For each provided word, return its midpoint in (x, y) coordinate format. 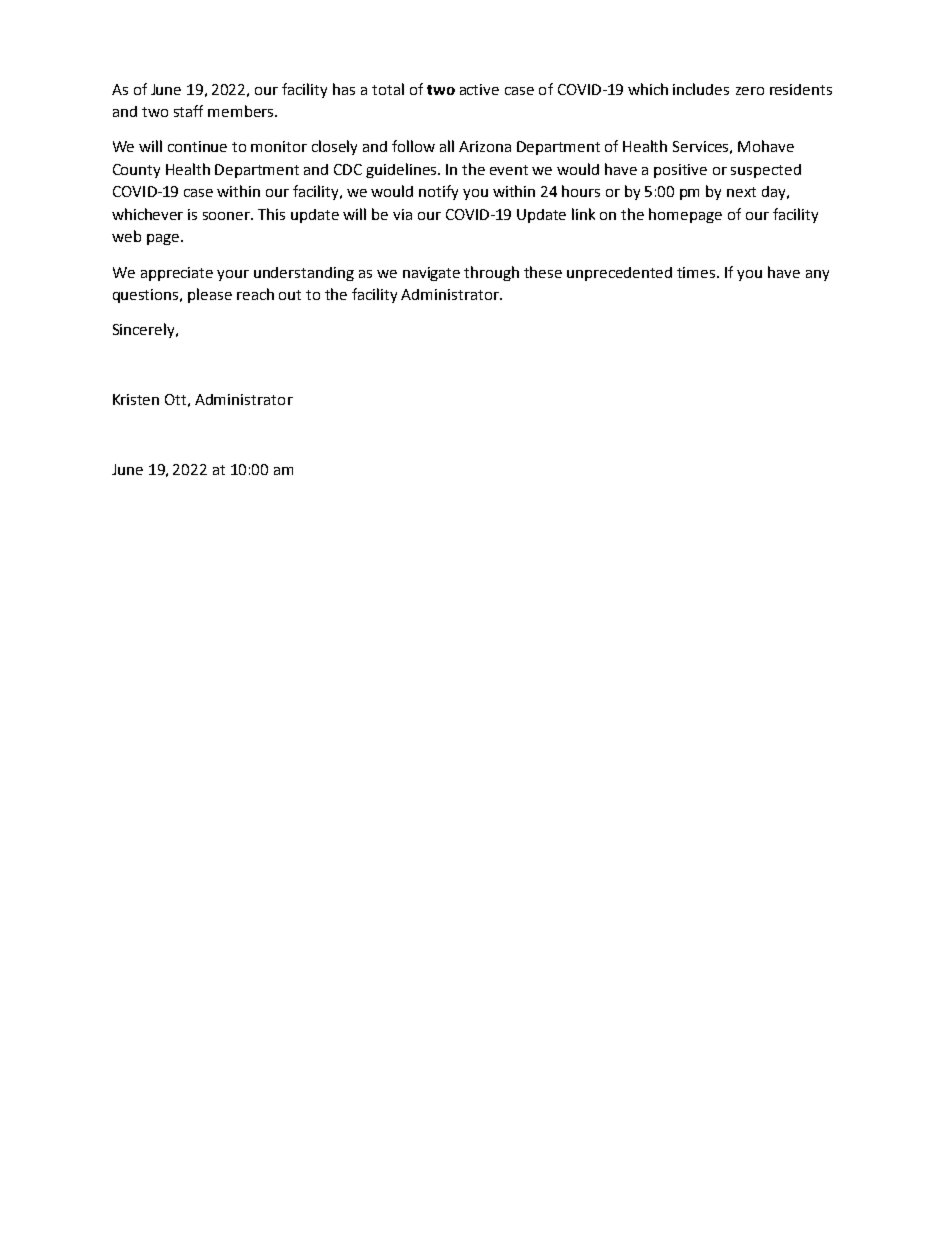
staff (188, 111)
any (817, 275)
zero (750, 91)
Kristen (136, 399)
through (491, 273)
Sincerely (145, 330)
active (479, 89)
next (741, 192)
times (697, 272)
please (210, 295)
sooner (228, 216)
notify (438, 192)
